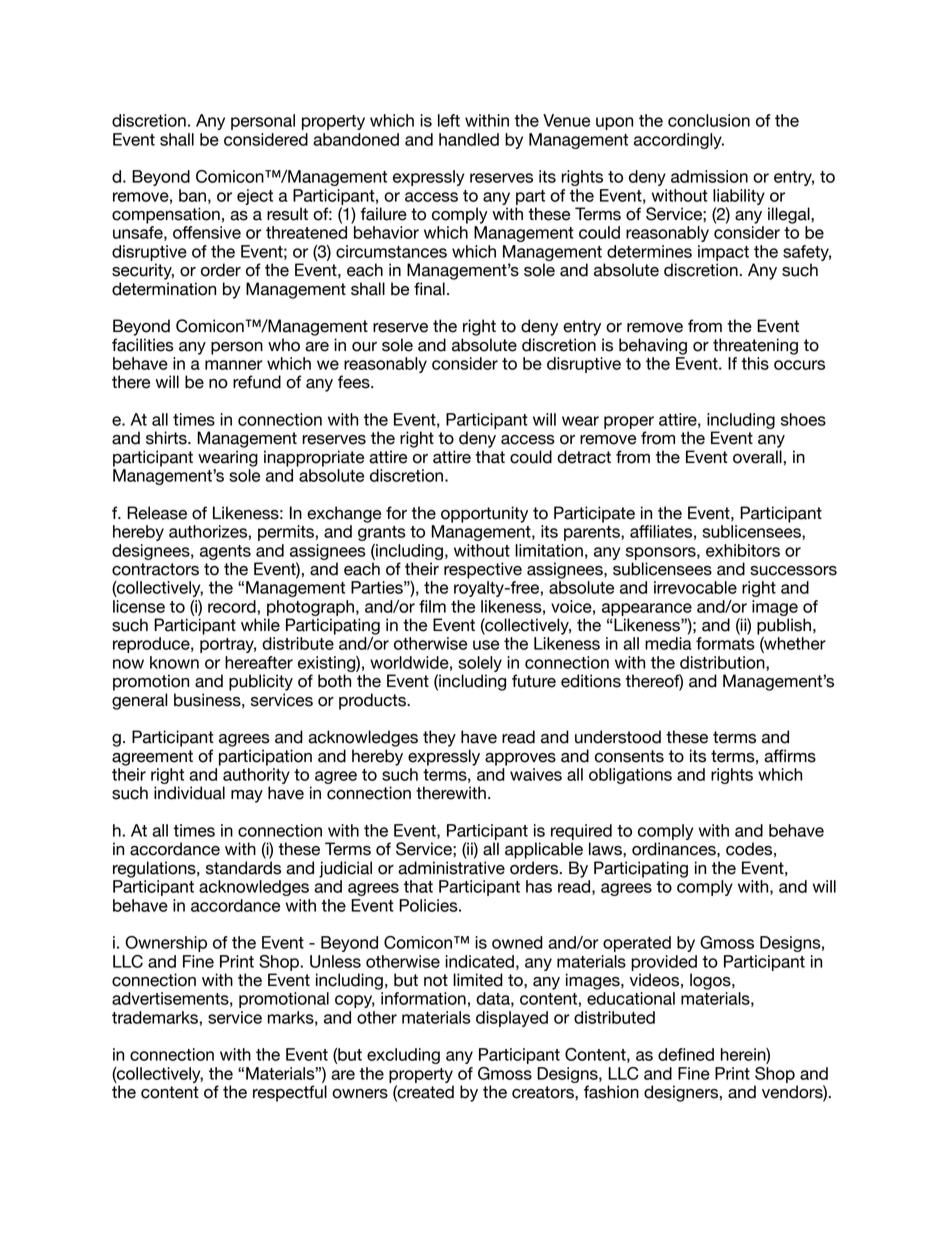  I want to click on excluding, so click(403, 1056).
